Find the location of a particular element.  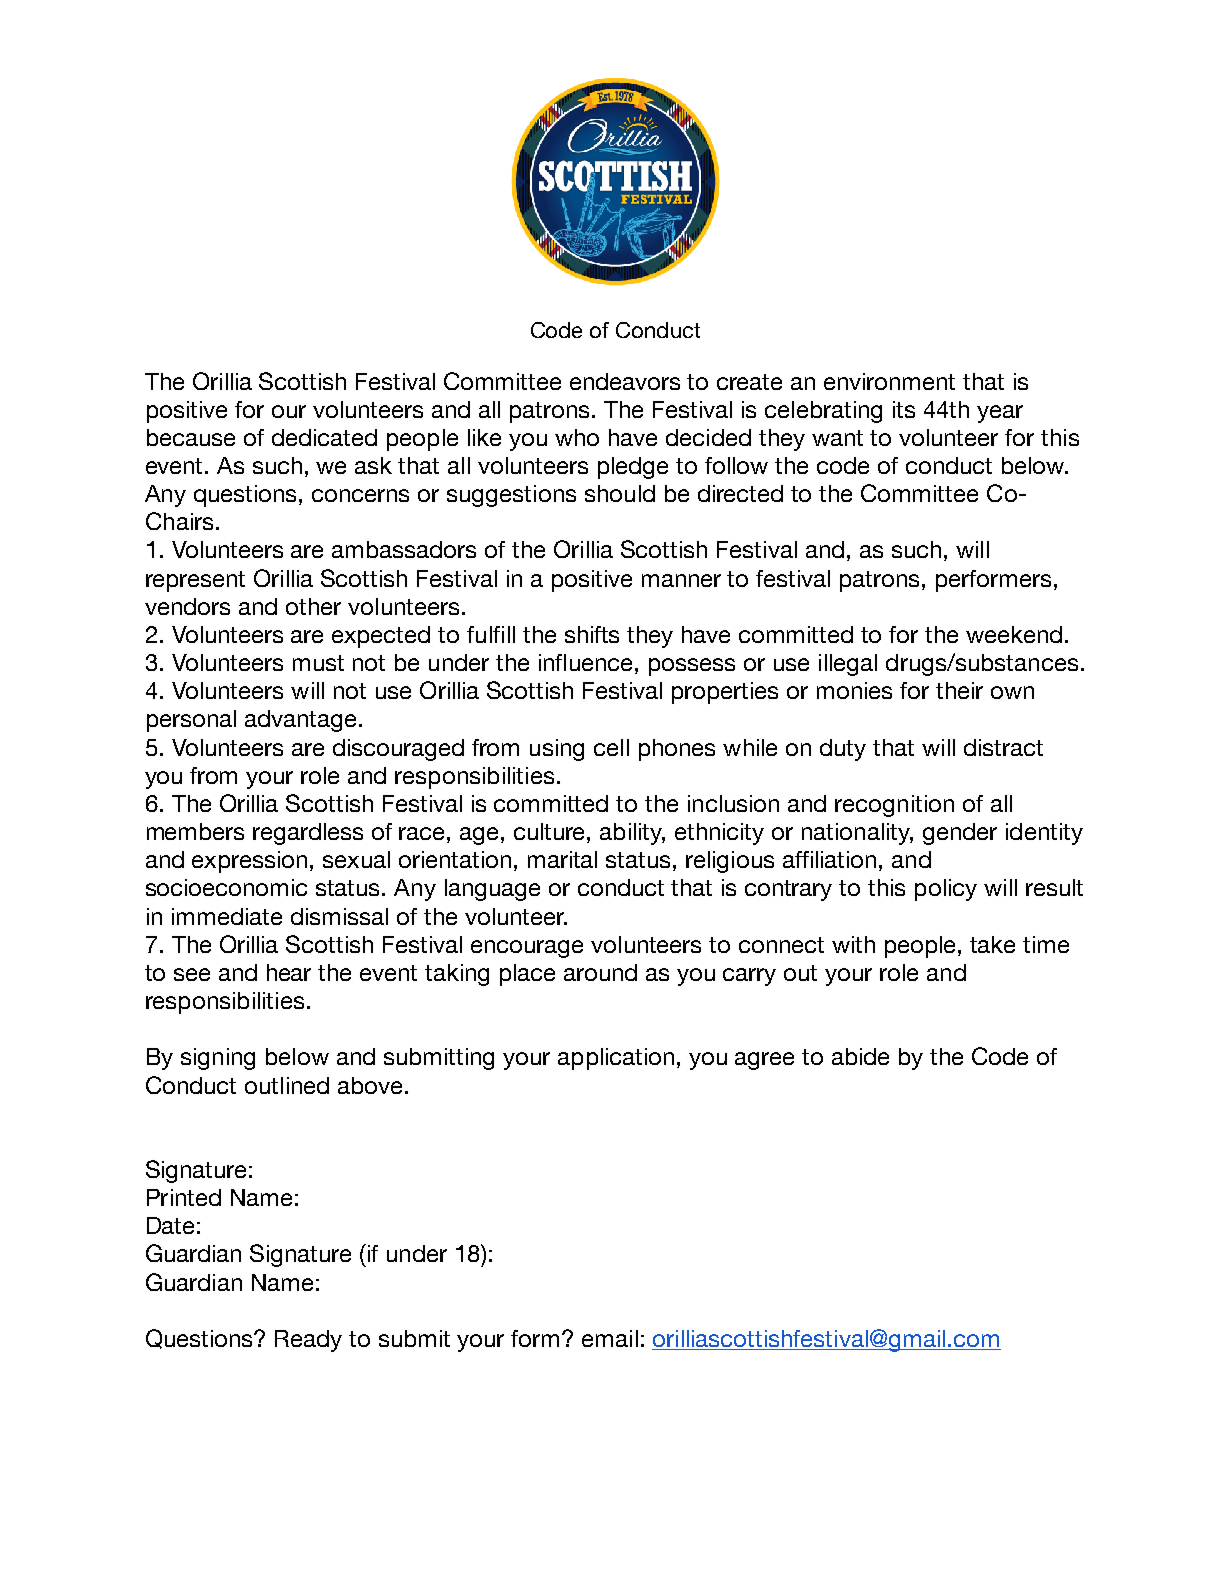

dedicated is located at coordinates (324, 437).
